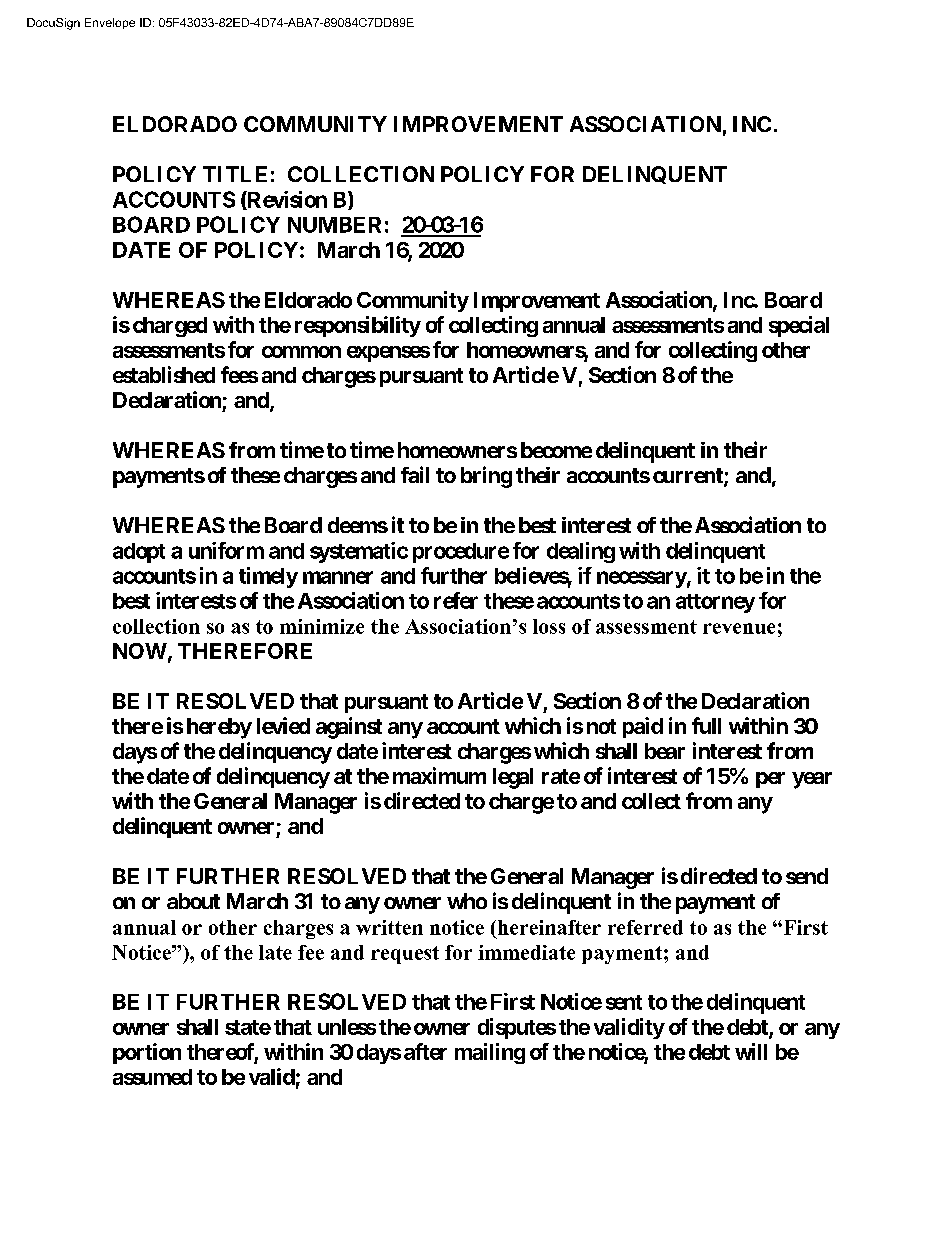 The width and height of the page is (952, 1233). I want to click on established, so click(164, 374).
